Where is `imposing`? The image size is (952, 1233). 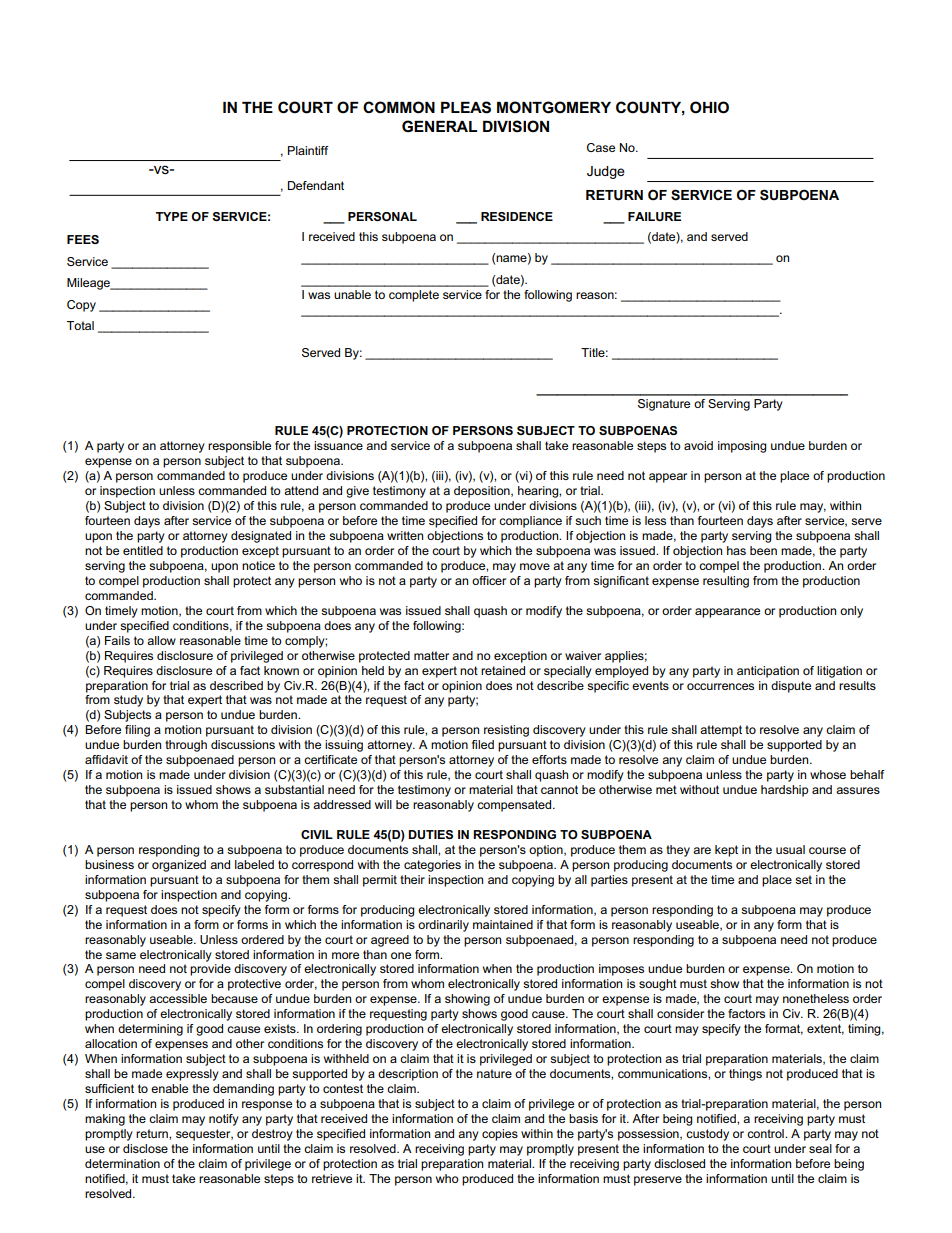 imposing is located at coordinates (742, 447).
